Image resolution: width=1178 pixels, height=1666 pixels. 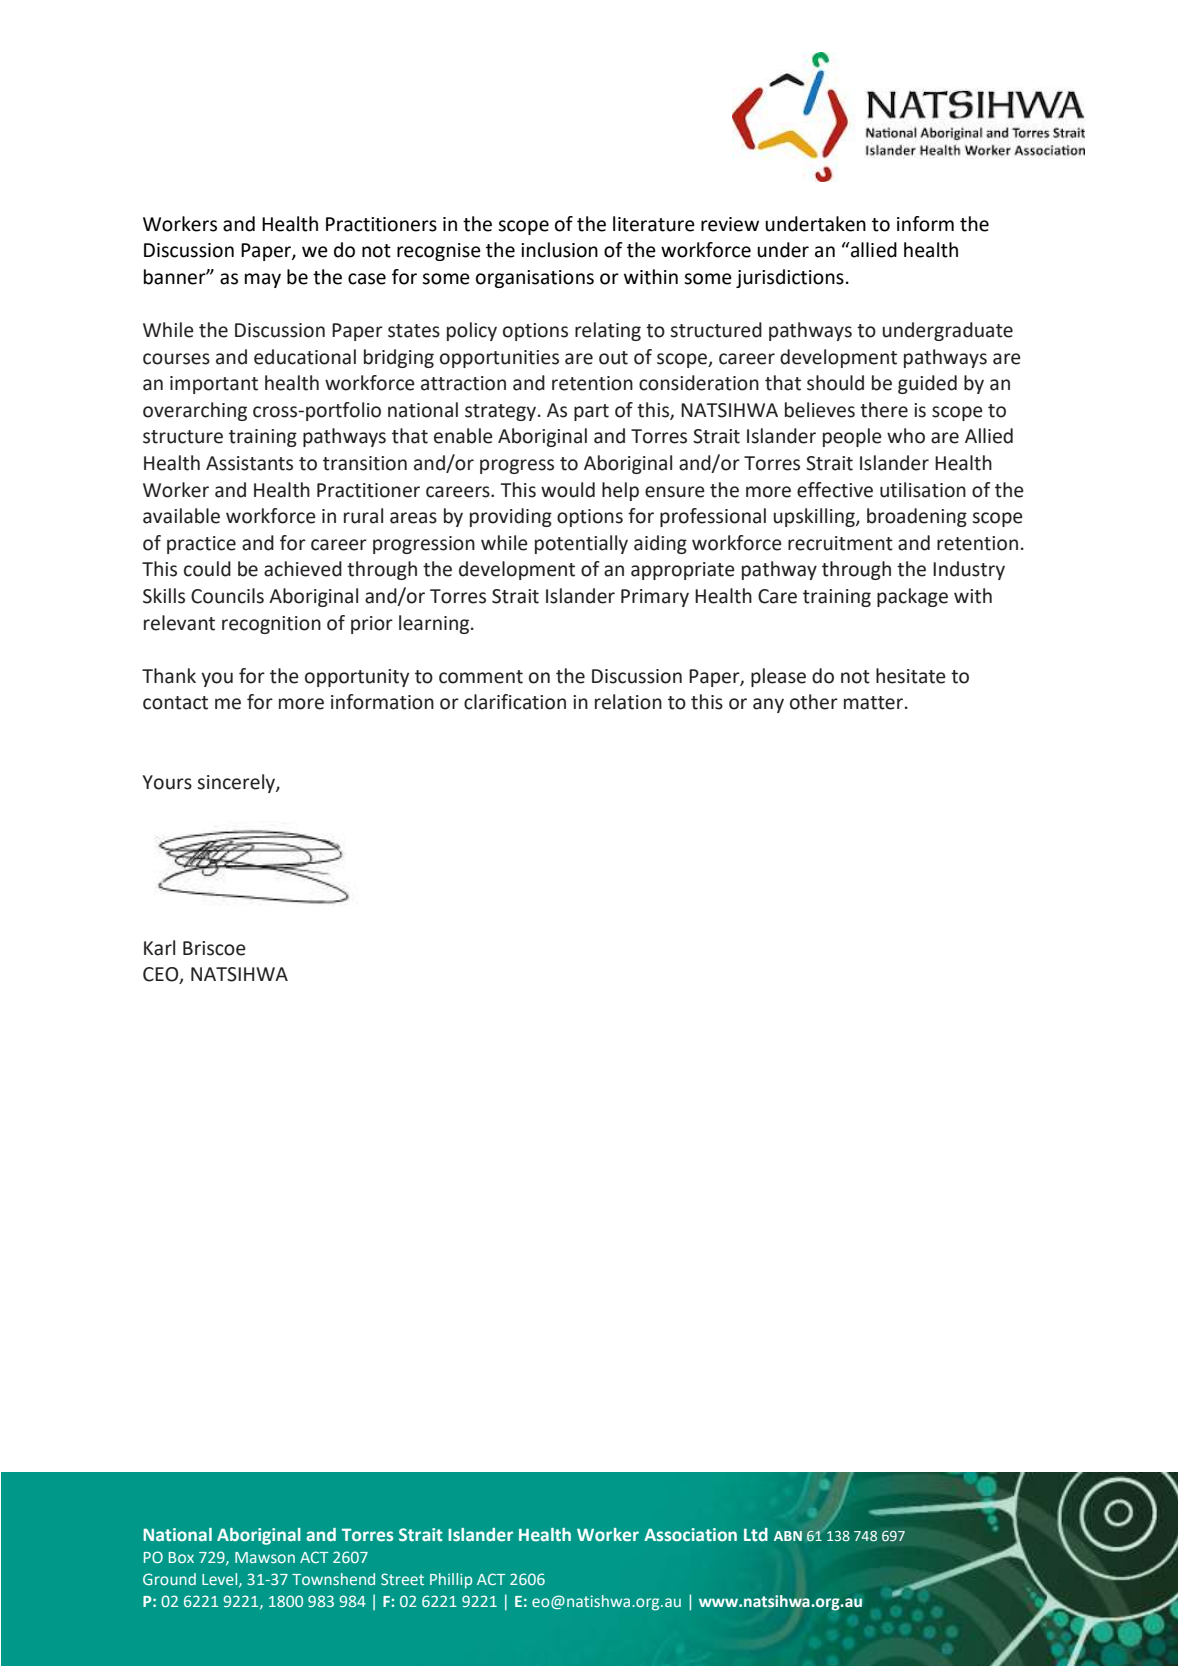 What do you see at coordinates (814, 702) in the document?
I see `other` at bounding box center [814, 702].
